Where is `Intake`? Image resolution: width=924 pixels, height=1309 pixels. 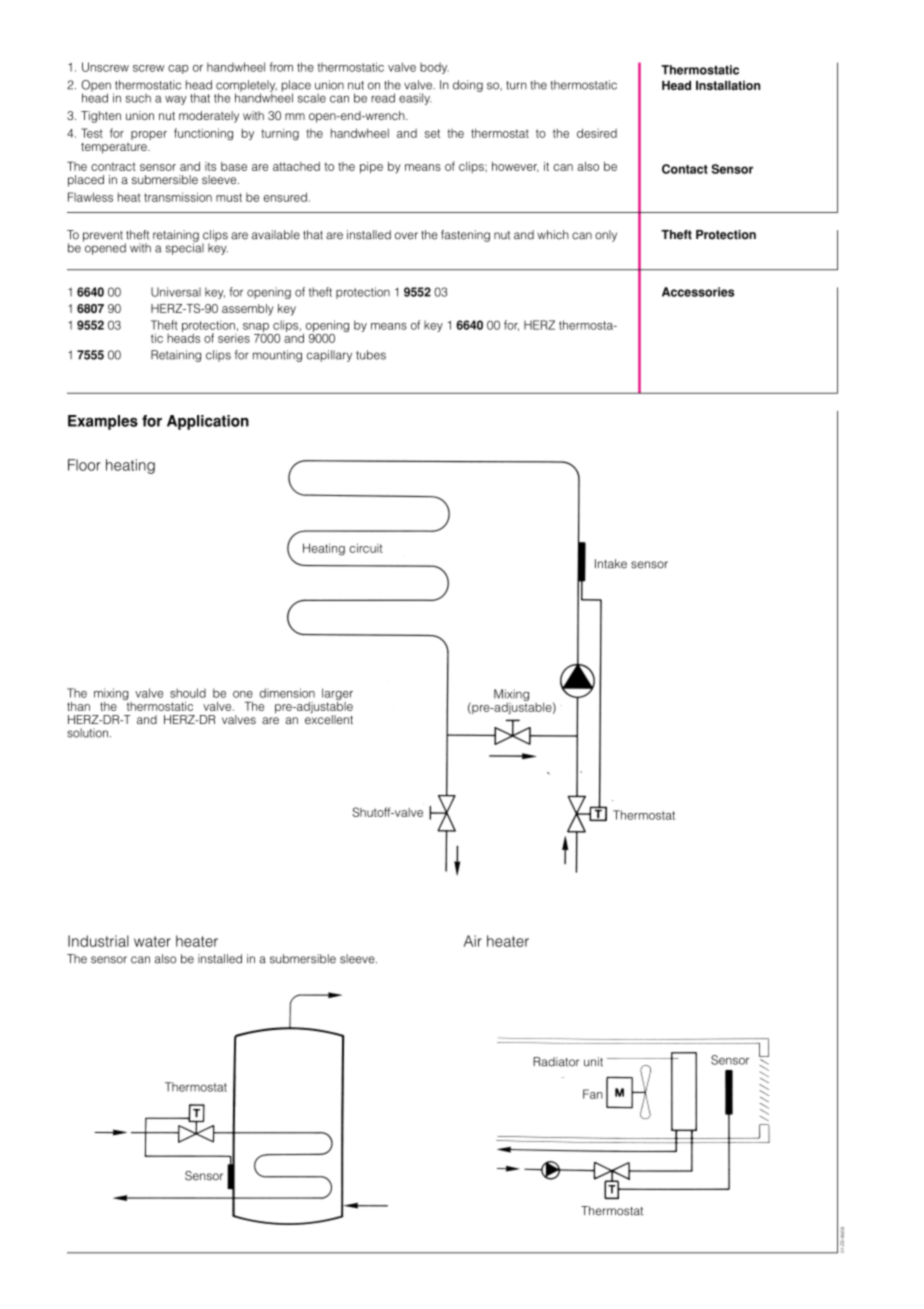 Intake is located at coordinates (611, 564).
